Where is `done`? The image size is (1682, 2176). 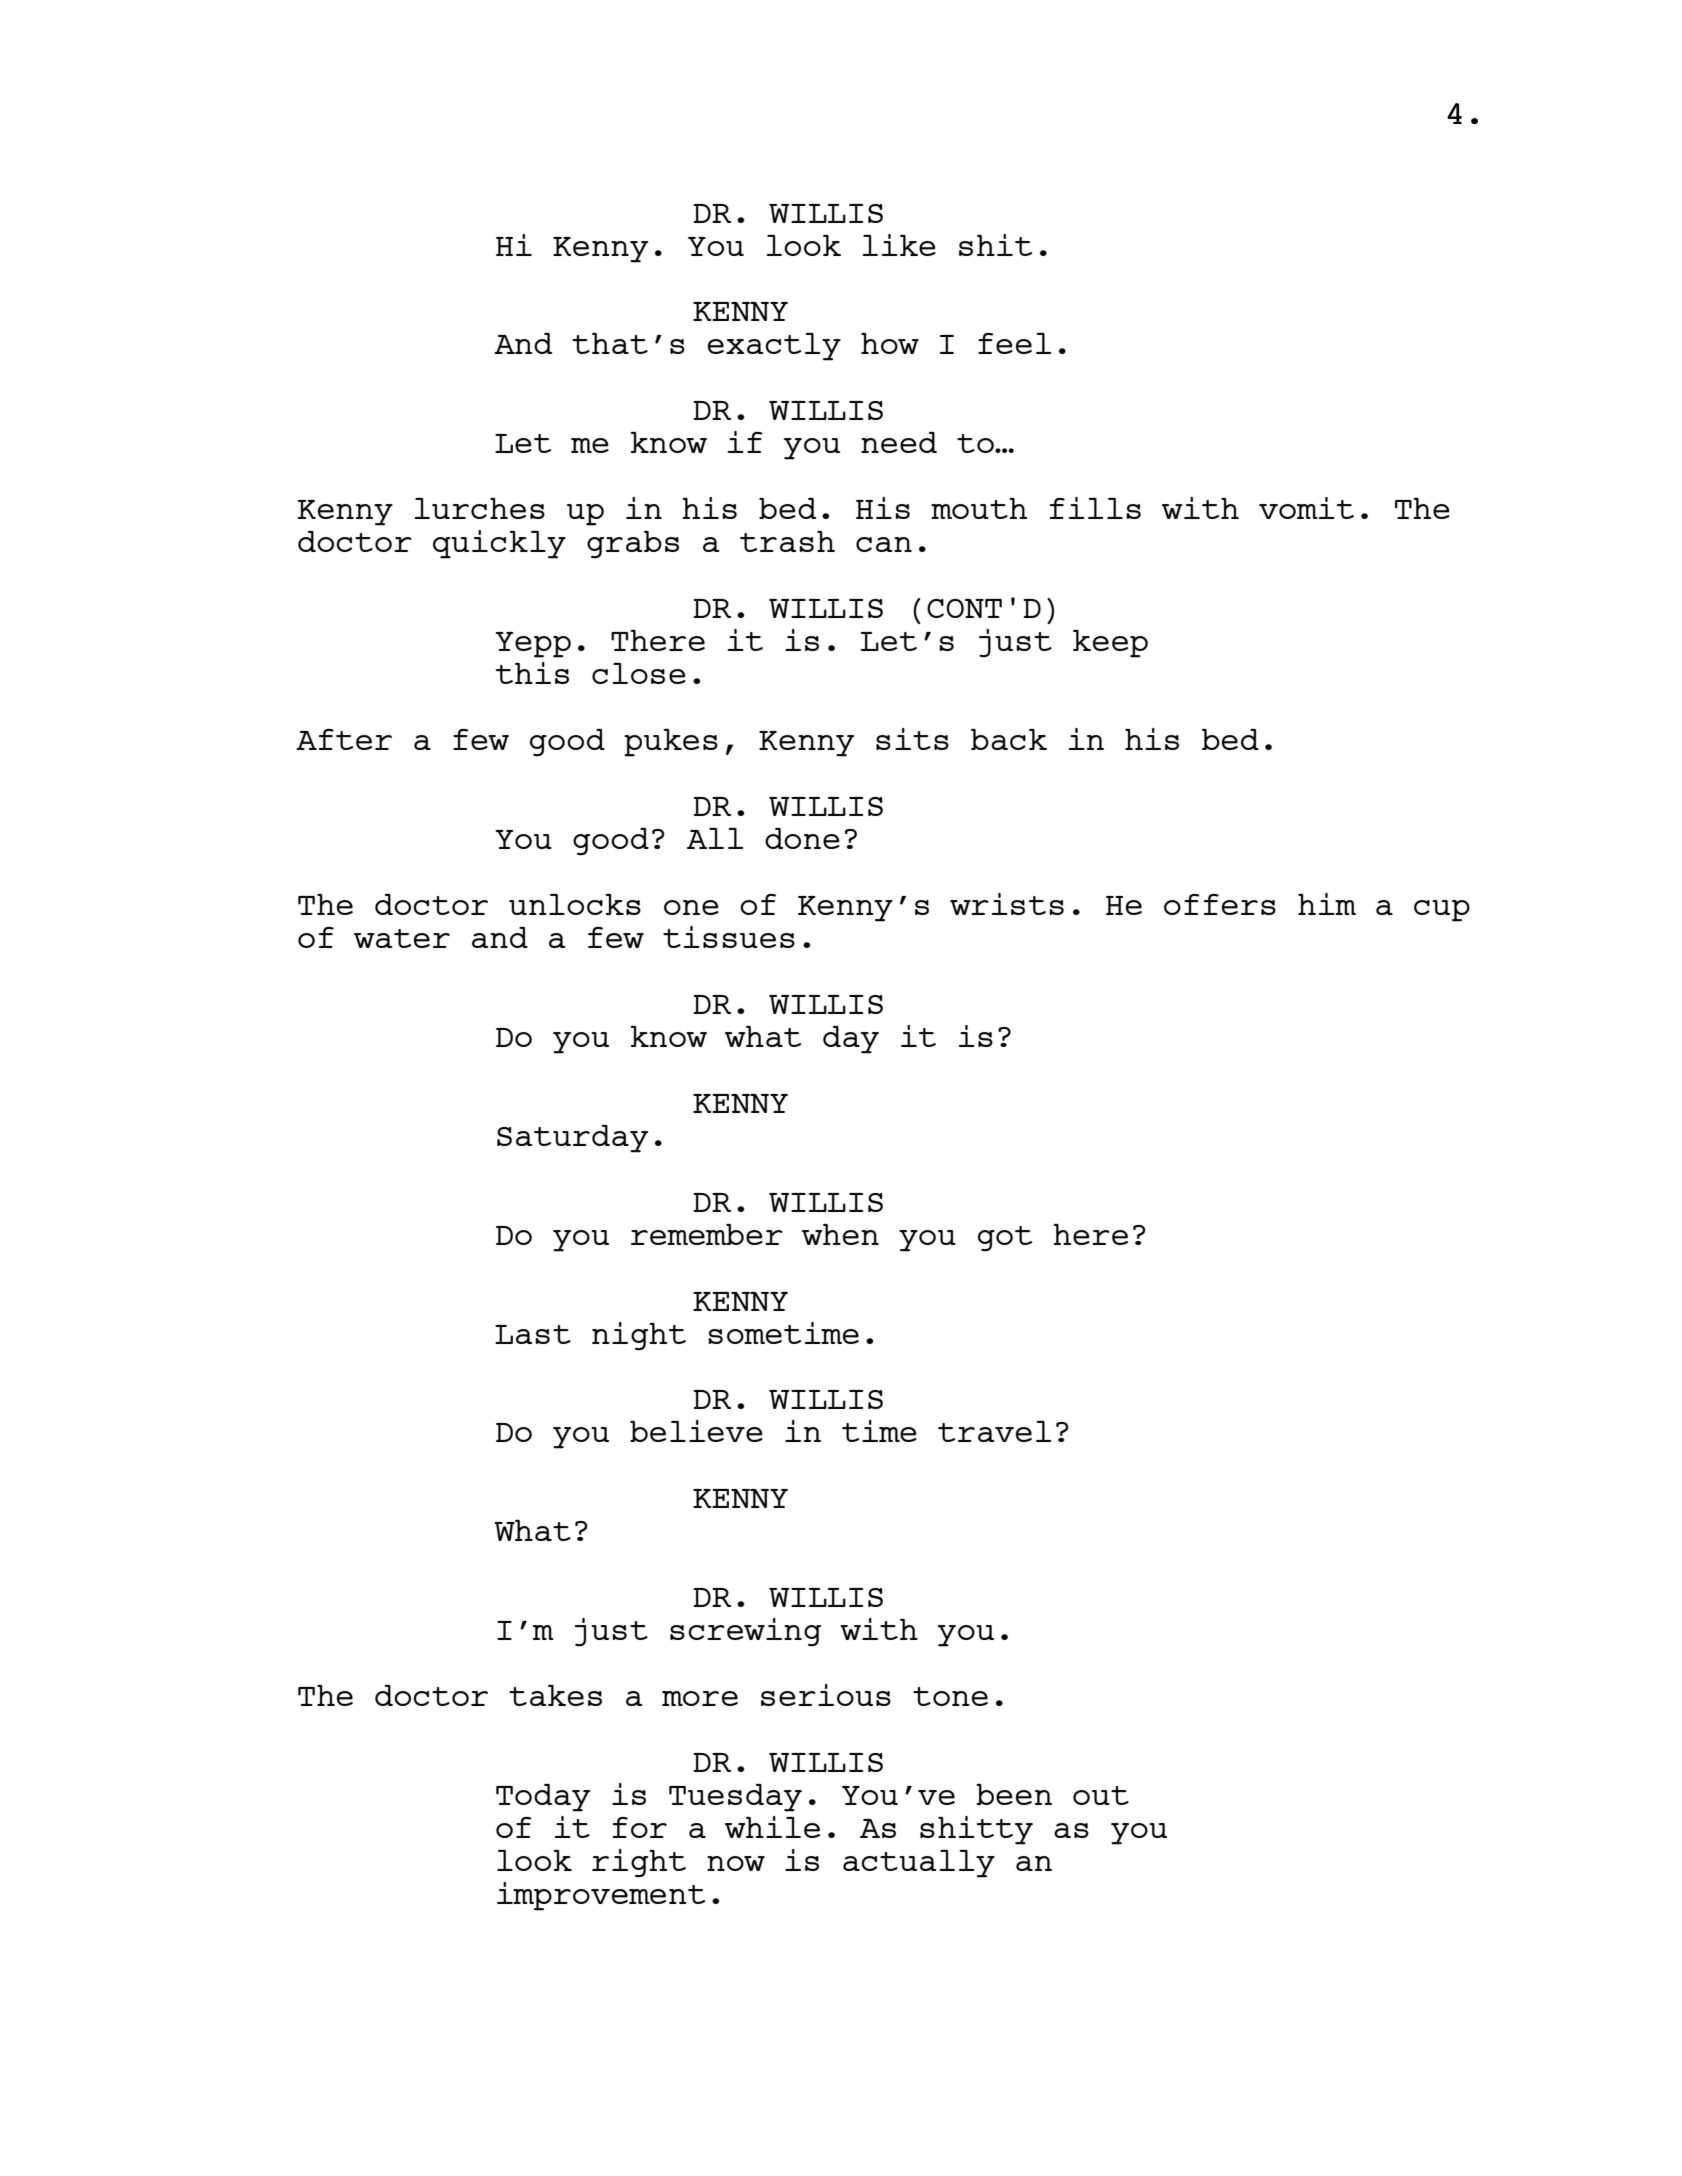
done is located at coordinates (802, 838).
